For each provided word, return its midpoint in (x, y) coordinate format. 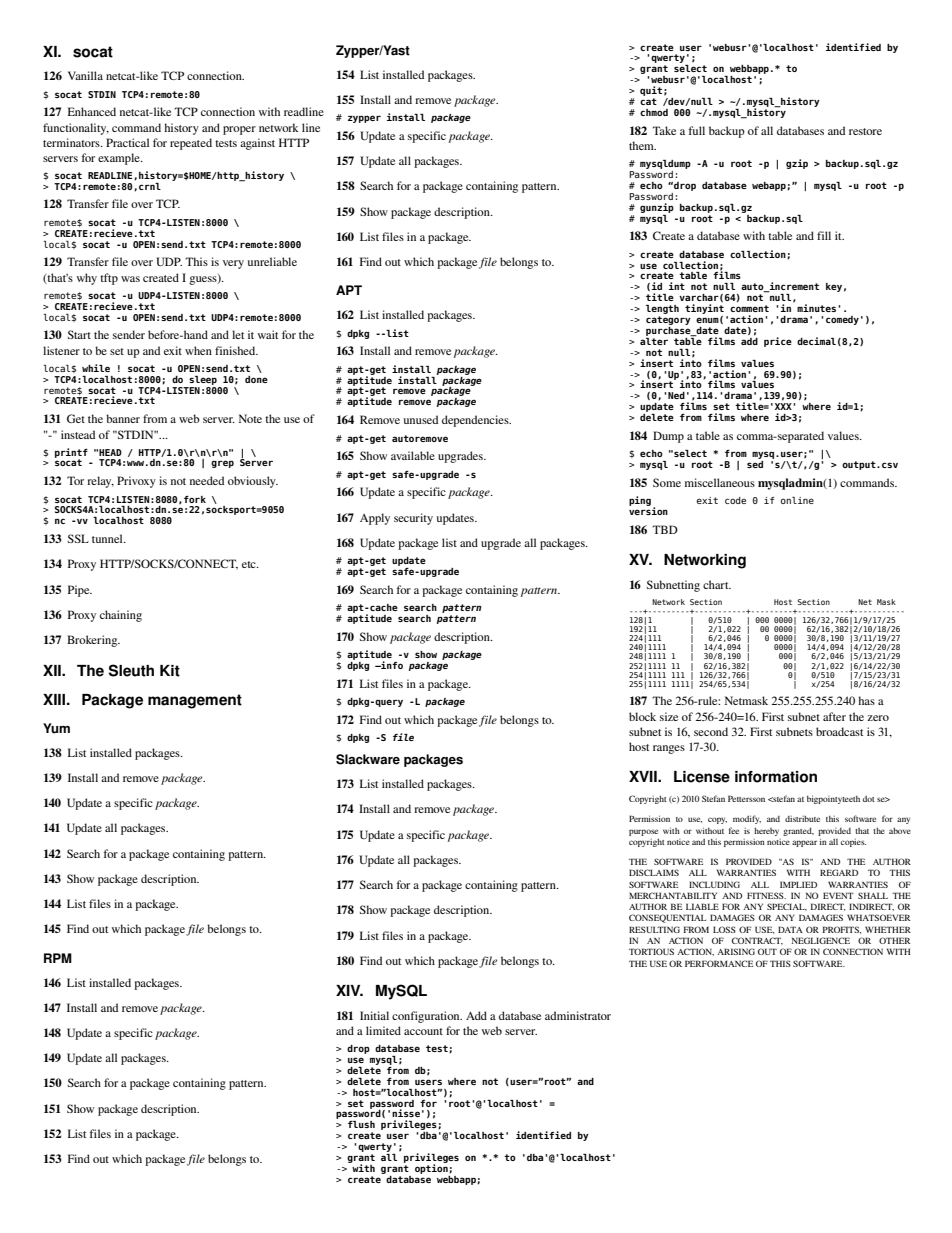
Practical (127, 142)
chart (717, 584)
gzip (797, 164)
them (642, 145)
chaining (121, 616)
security (413, 519)
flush (361, 1124)
